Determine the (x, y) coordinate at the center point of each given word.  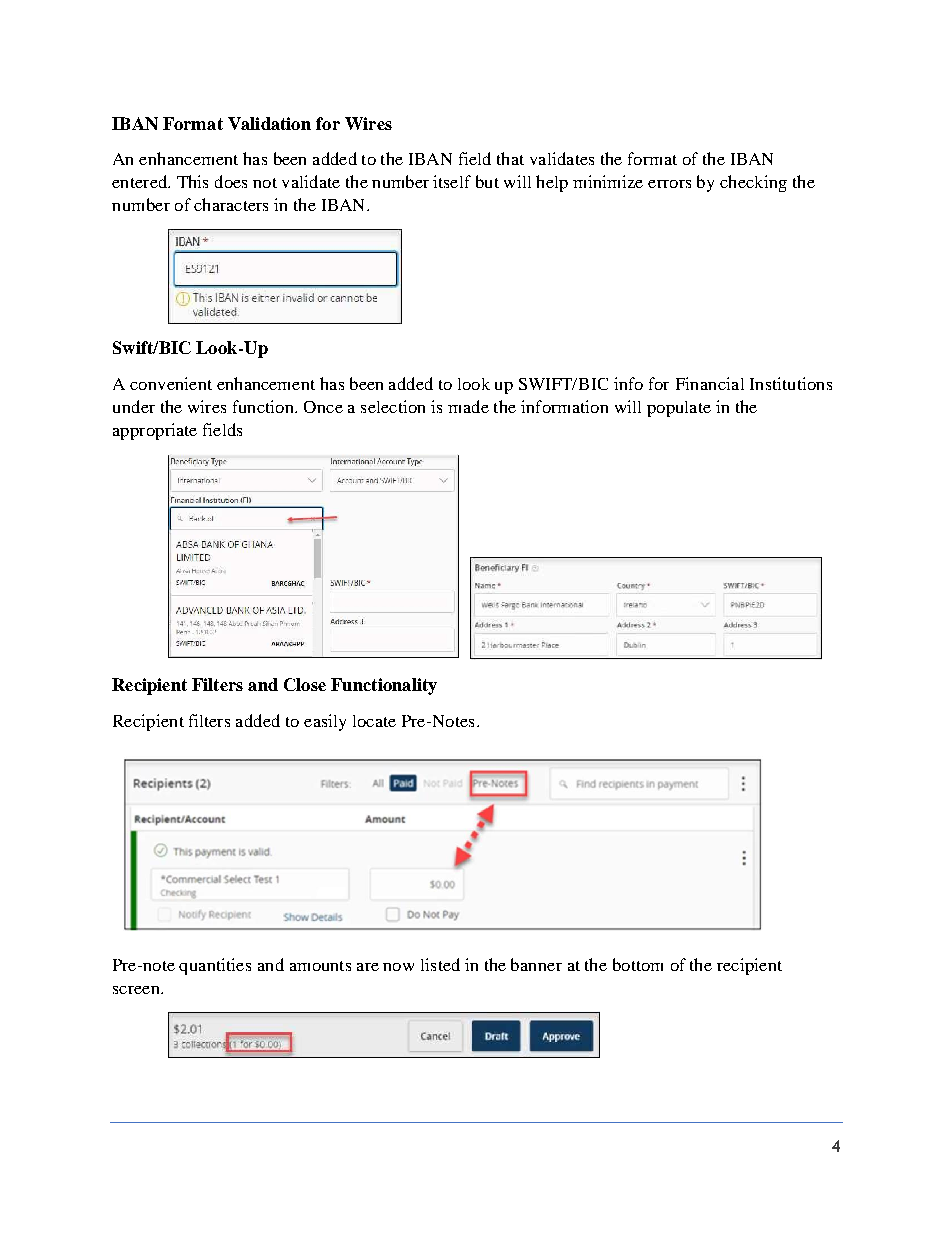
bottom (638, 964)
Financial (710, 383)
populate (679, 409)
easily (325, 722)
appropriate (155, 431)
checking (753, 183)
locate (374, 721)
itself (452, 181)
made (468, 406)
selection (393, 406)
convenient (171, 383)
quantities (215, 966)
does (231, 181)
